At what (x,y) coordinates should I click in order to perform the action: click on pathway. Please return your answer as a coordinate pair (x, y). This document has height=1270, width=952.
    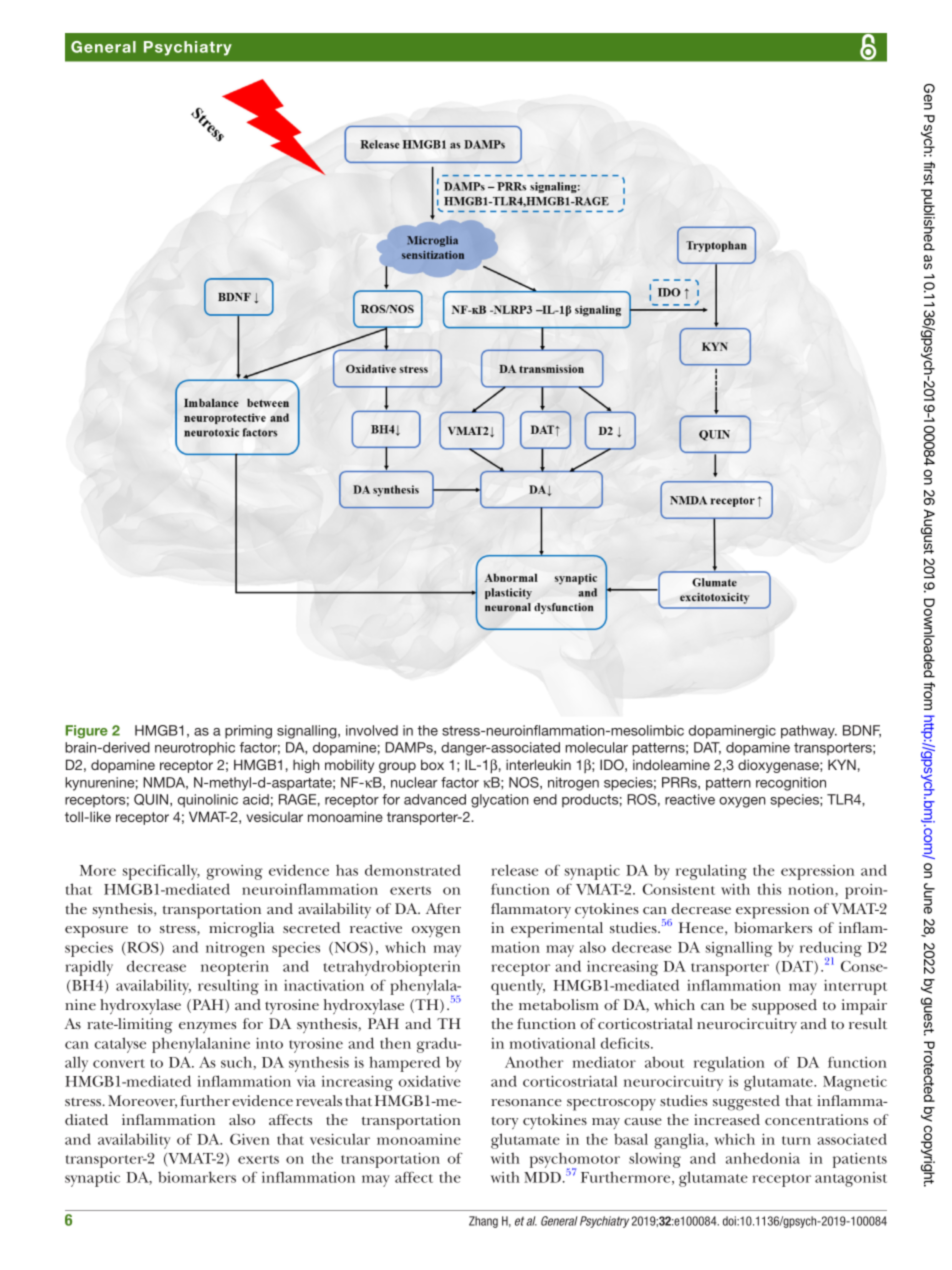
    Looking at the image, I should click on (809, 732).
